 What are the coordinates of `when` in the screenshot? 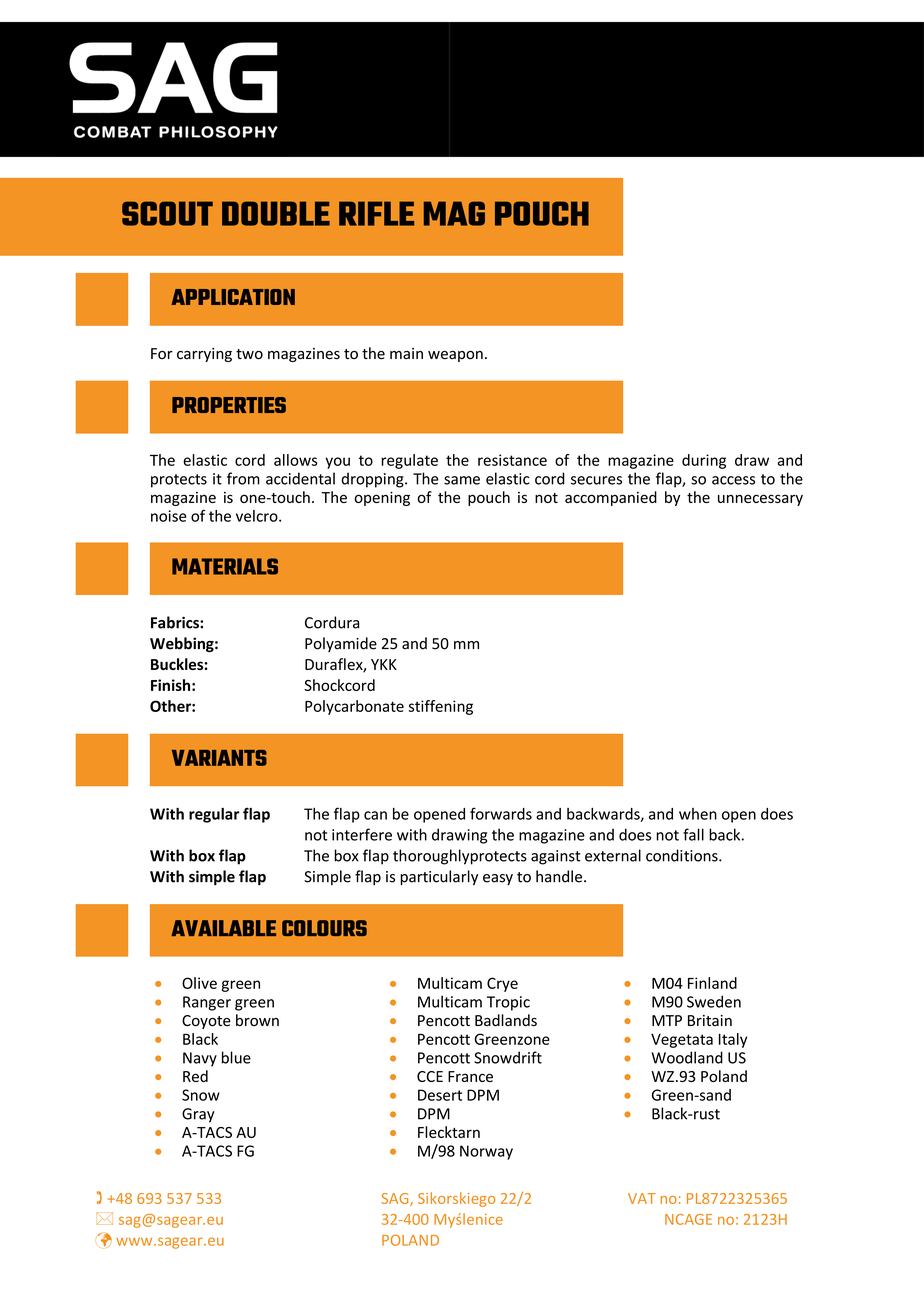 It's located at (698, 814).
